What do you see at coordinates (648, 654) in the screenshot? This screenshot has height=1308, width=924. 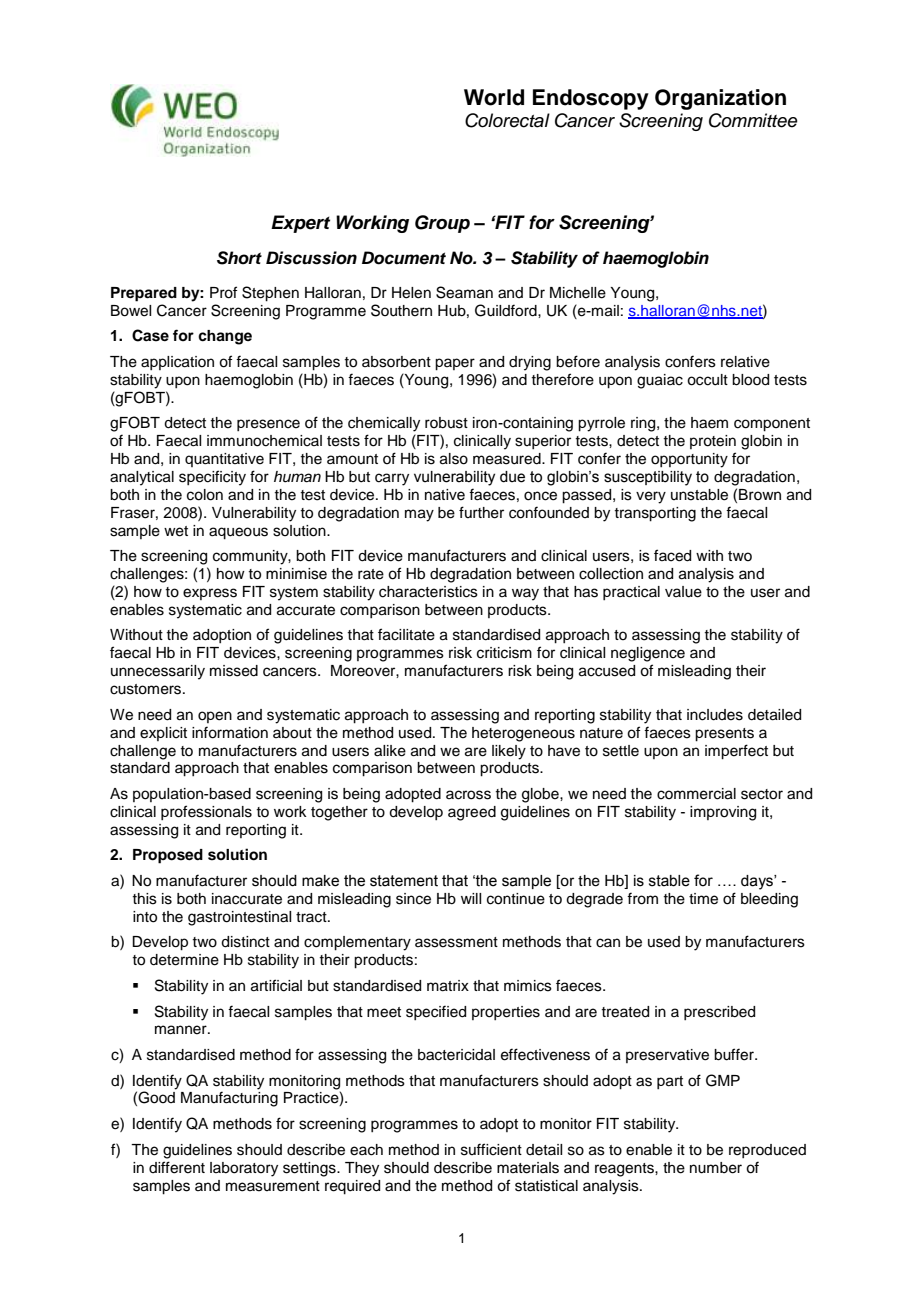 I see `negligence` at bounding box center [648, 654].
